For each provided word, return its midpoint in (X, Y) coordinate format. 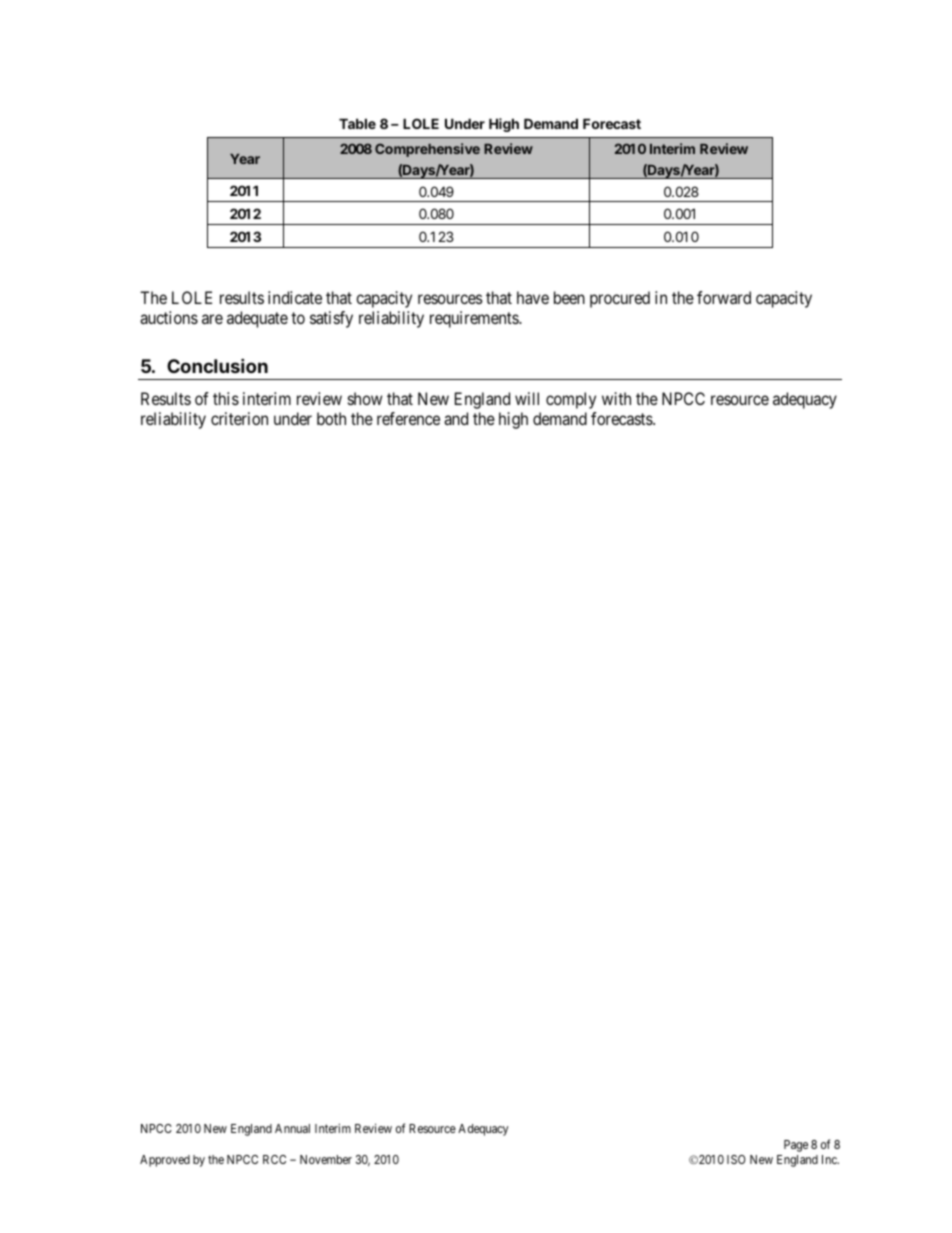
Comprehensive (427, 150)
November (326, 1159)
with (616, 398)
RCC (274, 1159)
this (226, 398)
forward (724, 297)
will (527, 398)
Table (357, 123)
